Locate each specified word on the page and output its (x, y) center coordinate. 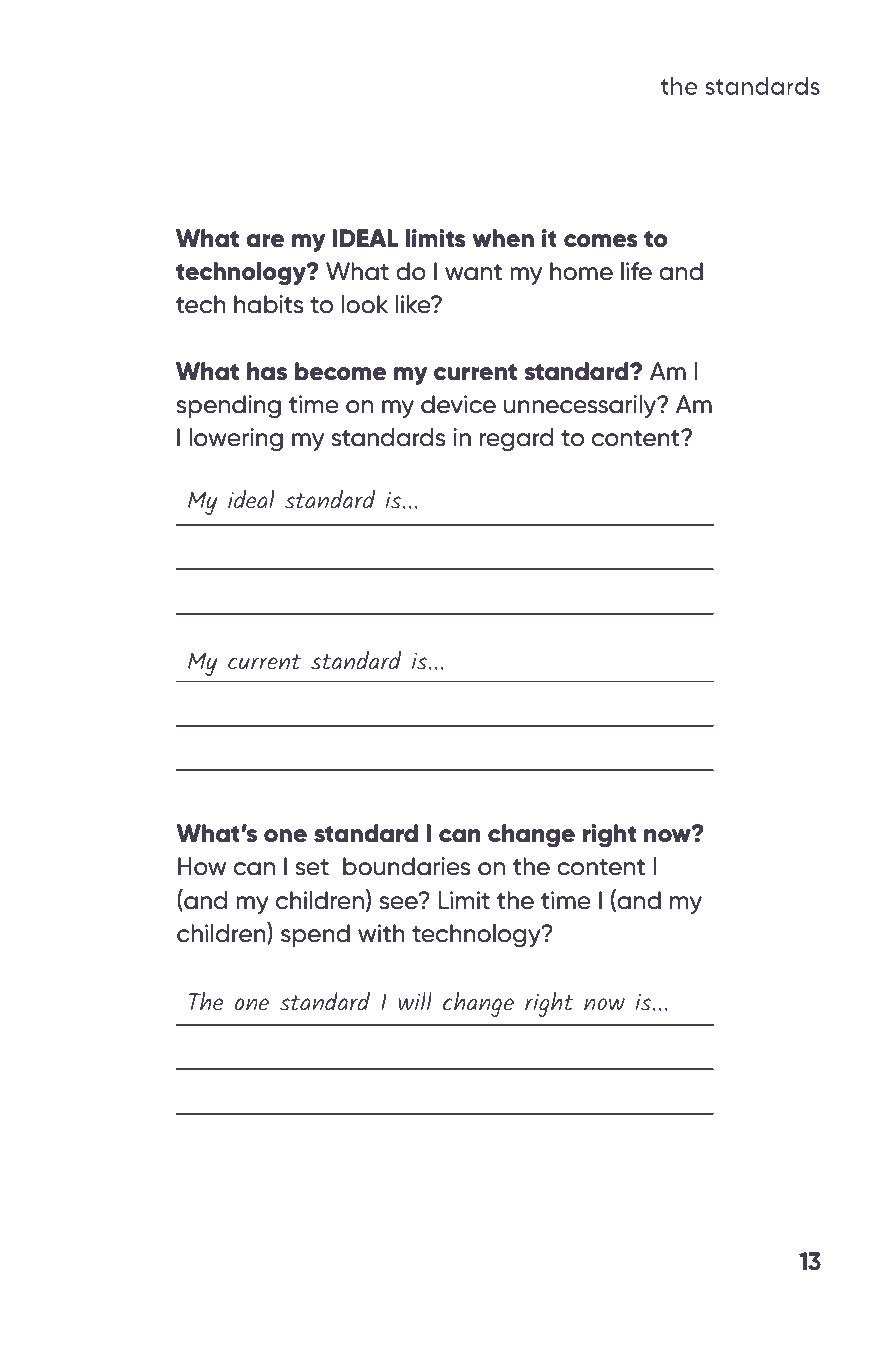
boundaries (407, 866)
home (581, 271)
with (381, 933)
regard (517, 440)
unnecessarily (581, 406)
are (265, 241)
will (415, 1001)
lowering (236, 440)
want (473, 272)
